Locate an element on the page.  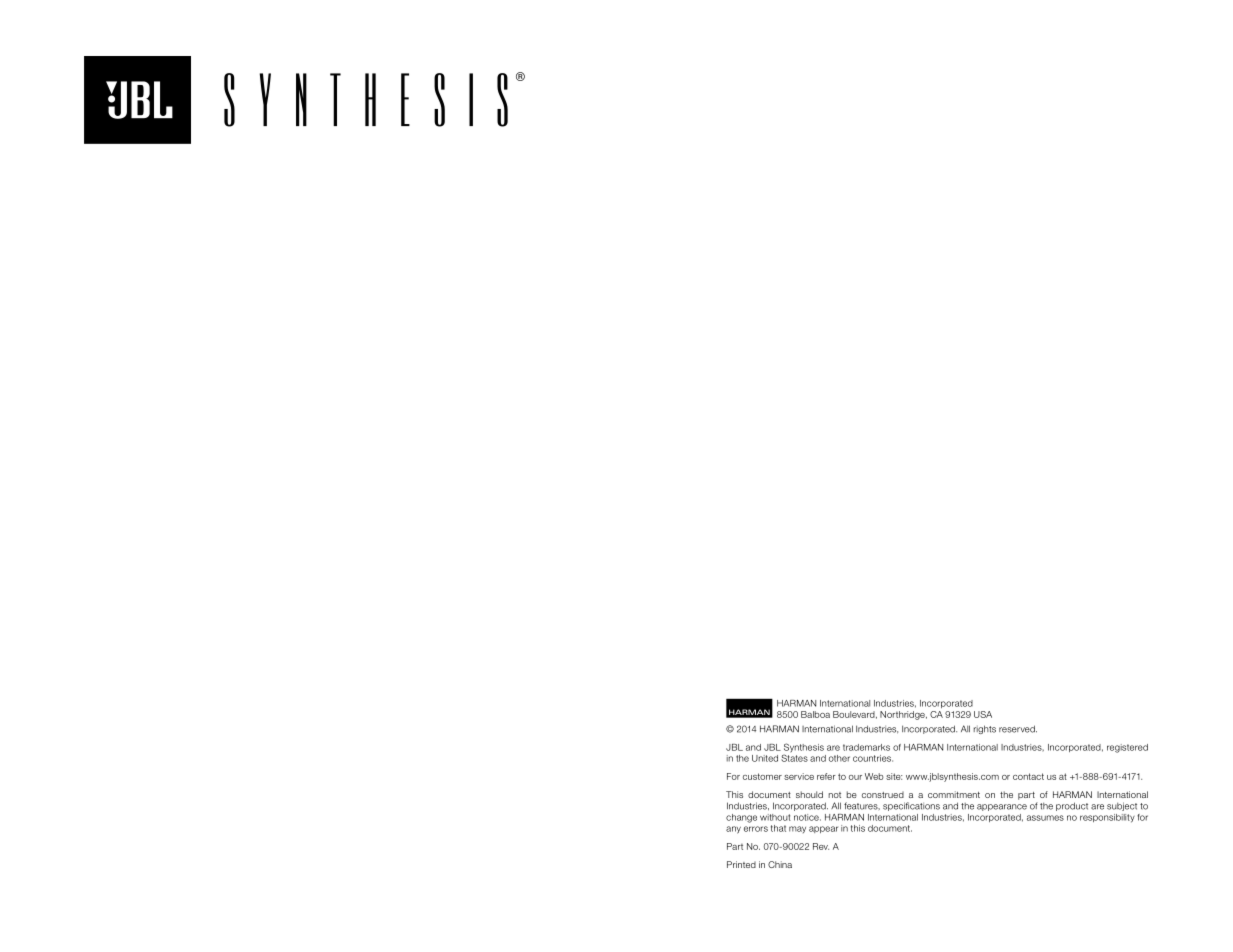
China is located at coordinates (780, 864).
